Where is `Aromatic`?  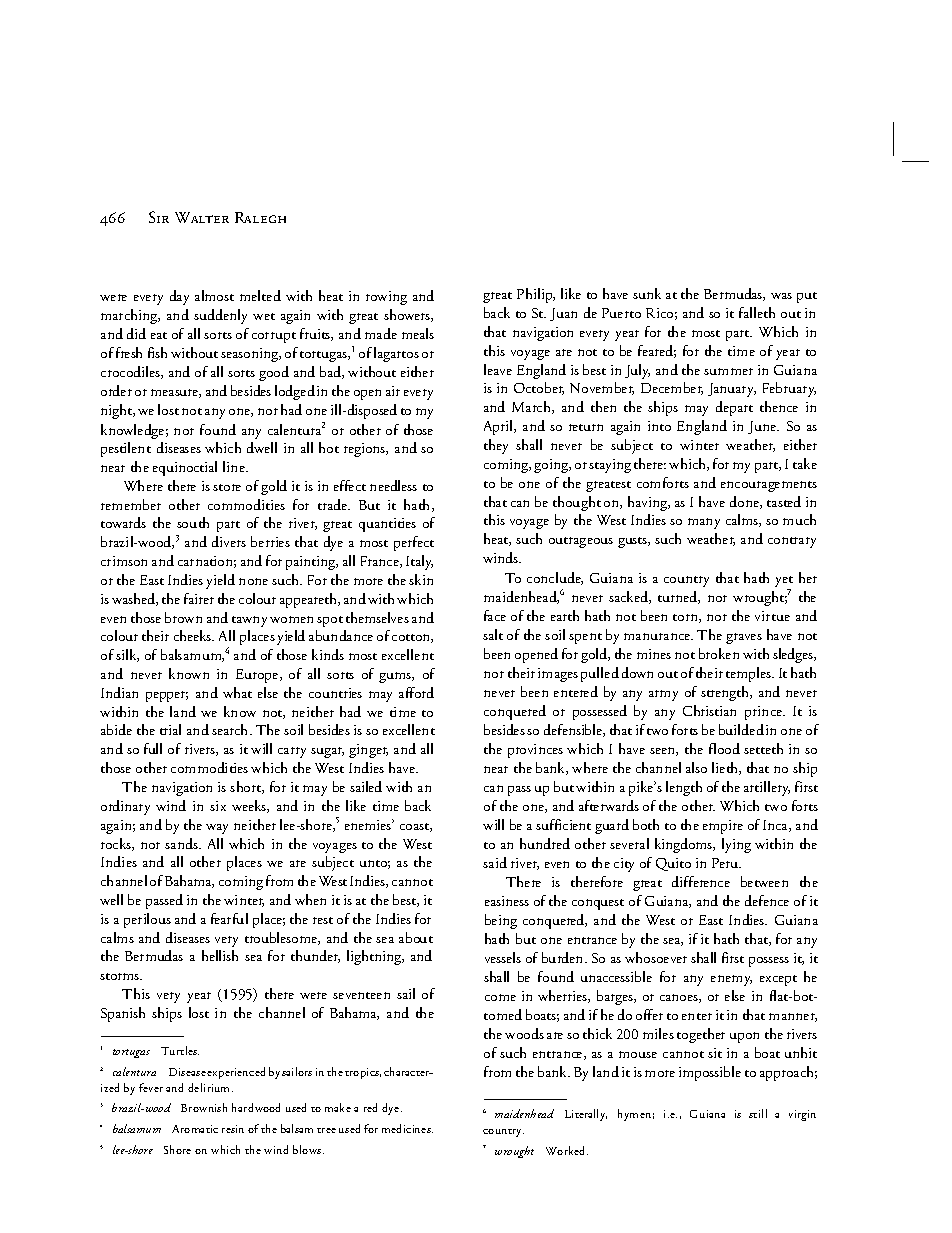 Aromatic is located at coordinates (195, 1129).
